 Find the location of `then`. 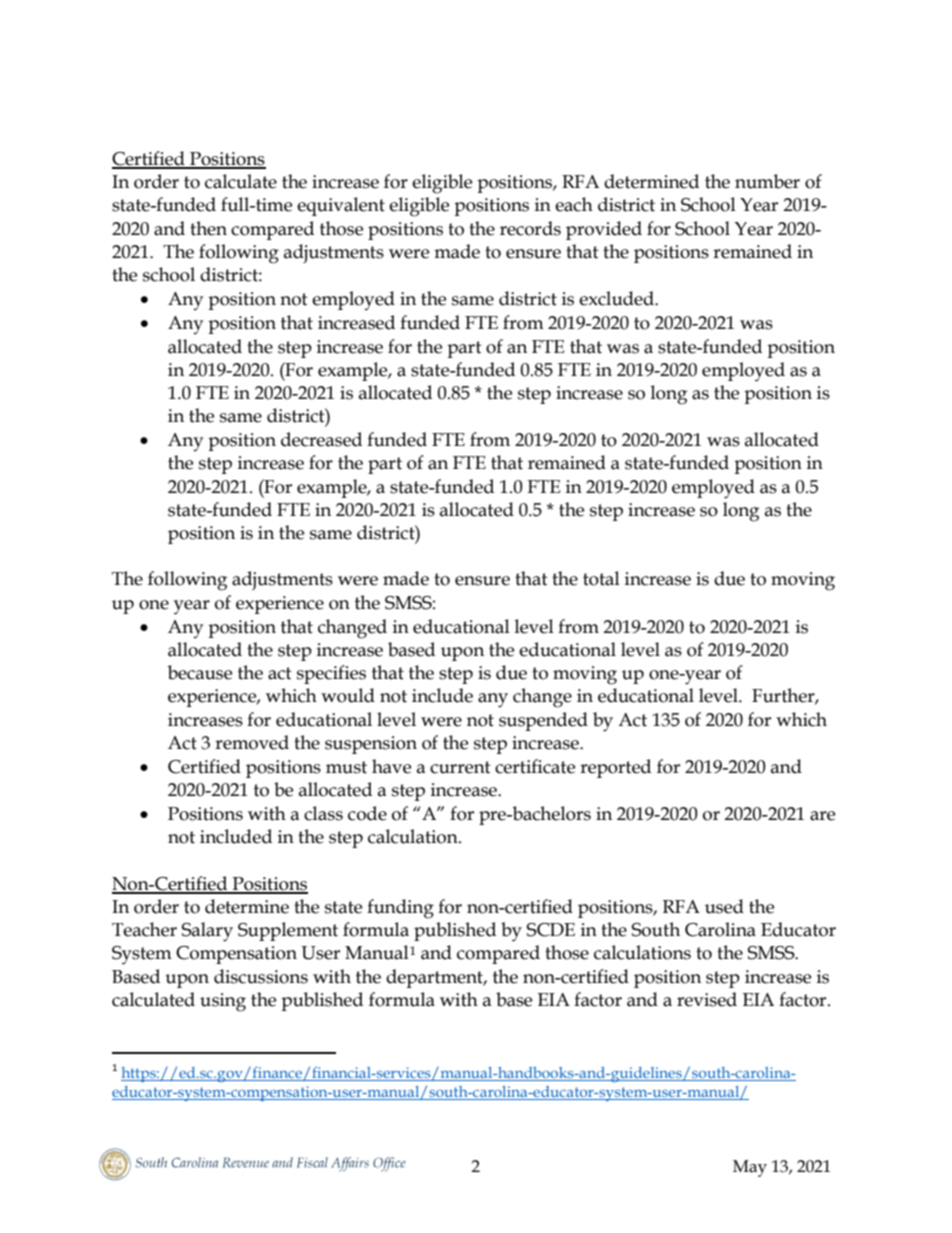

then is located at coordinates (208, 228).
